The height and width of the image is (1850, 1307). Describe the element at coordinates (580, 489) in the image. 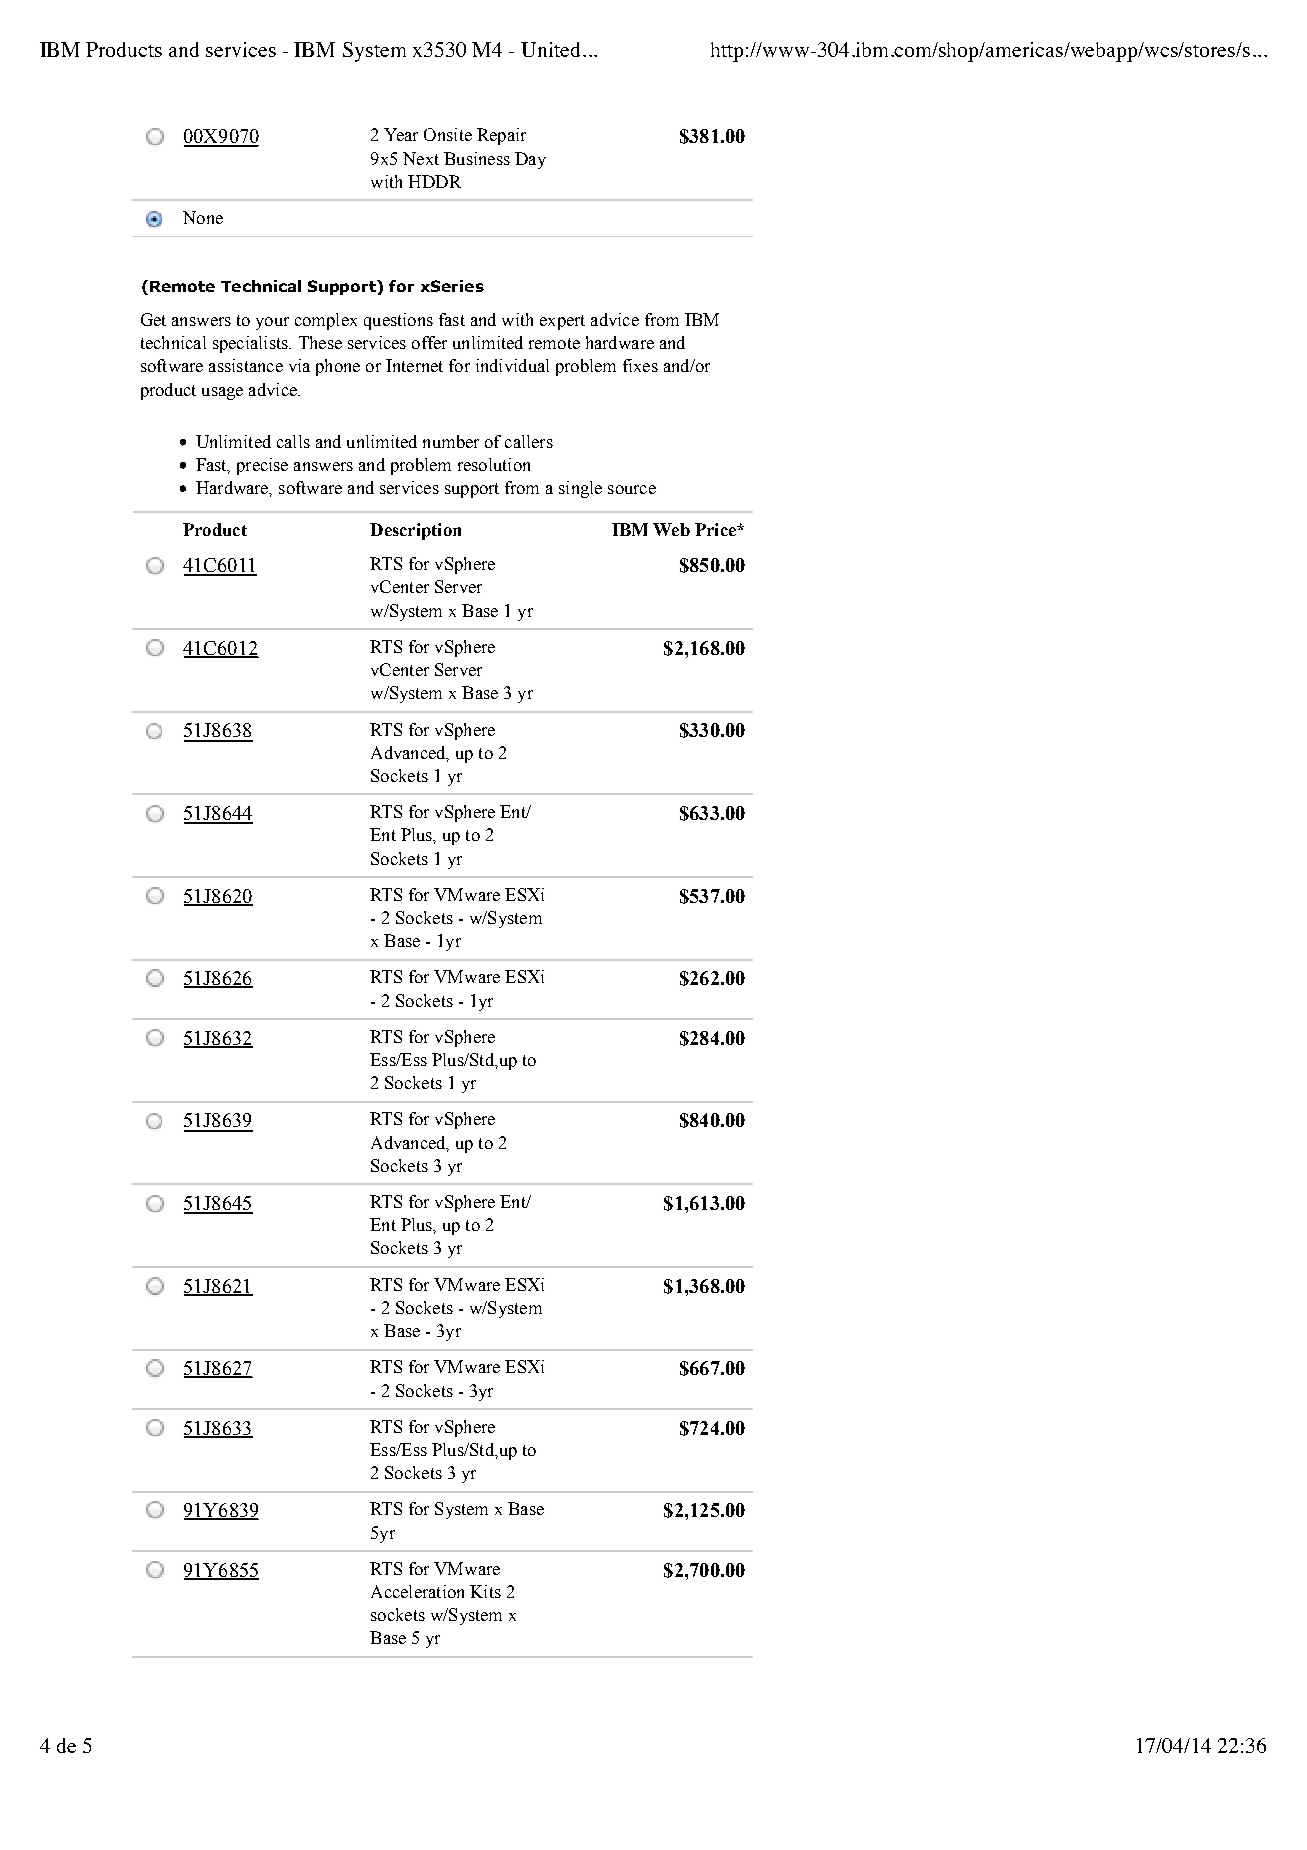

I see `single` at that location.
